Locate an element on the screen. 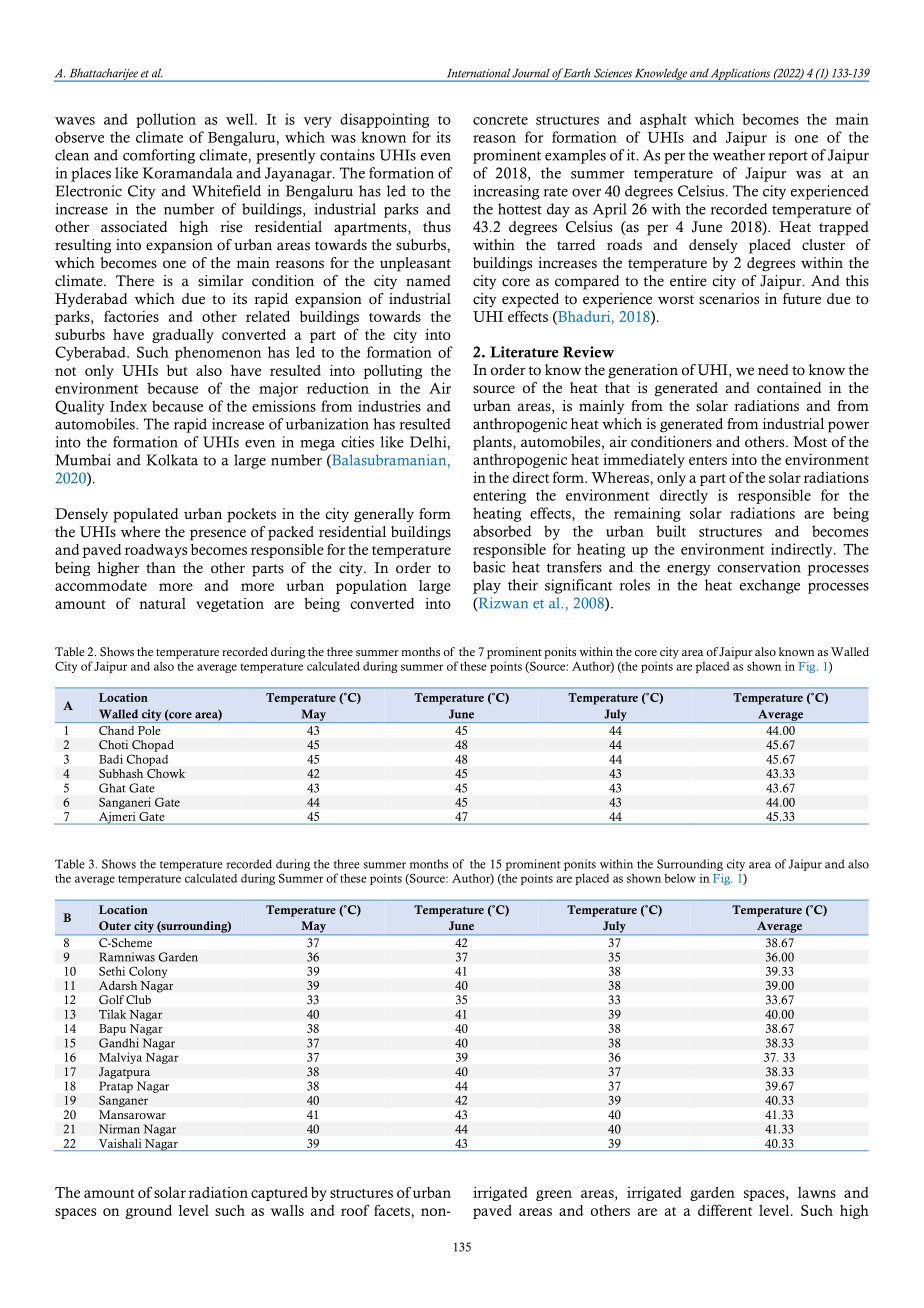 This screenshot has width=924, height=1308. play is located at coordinates (487, 586).
